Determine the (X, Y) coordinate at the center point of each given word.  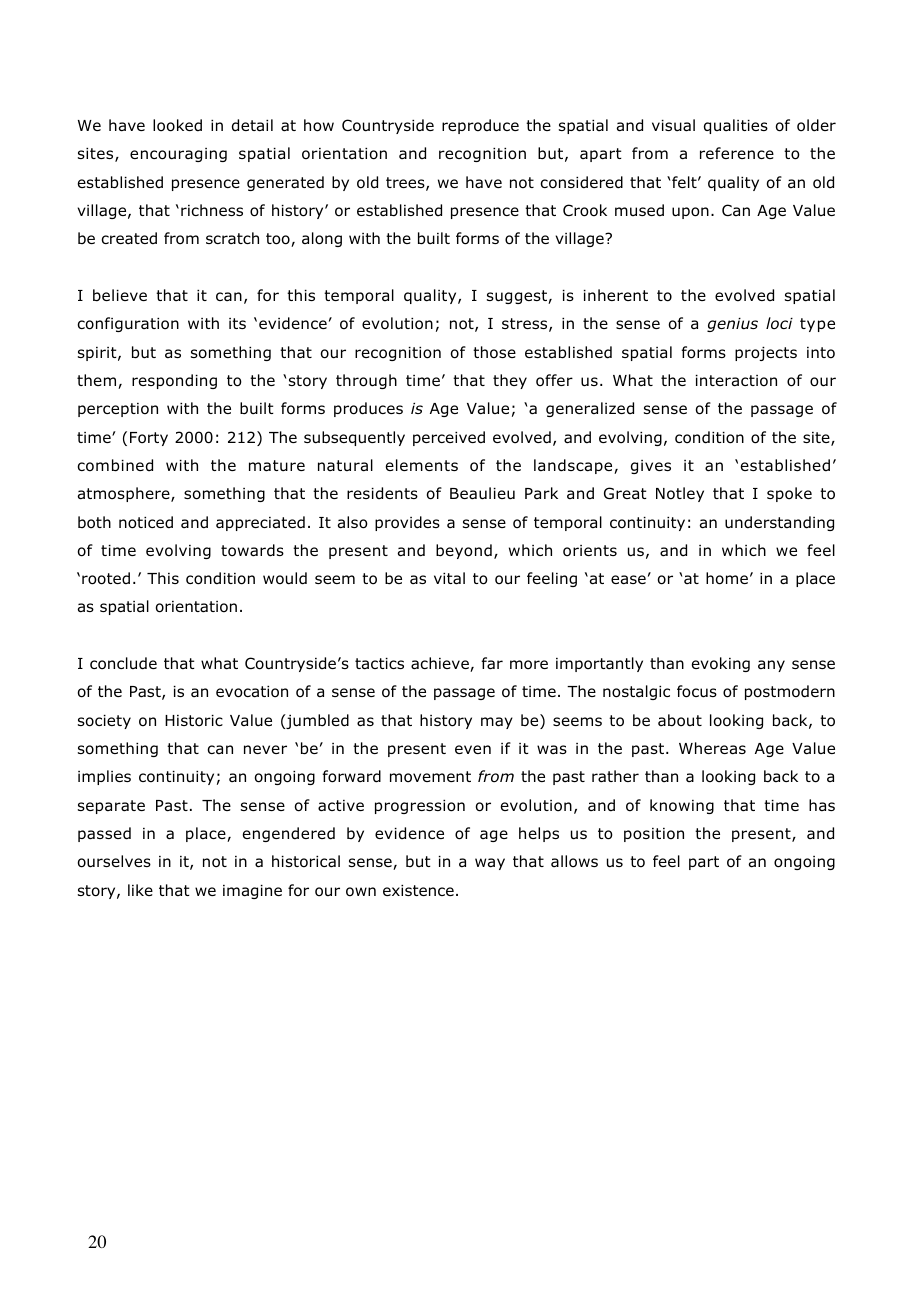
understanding (779, 523)
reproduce (480, 126)
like (140, 890)
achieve (441, 664)
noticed (146, 522)
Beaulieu (482, 493)
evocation (252, 692)
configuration (128, 324)
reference (737, 153)
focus (697, 691)
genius (732, 325)
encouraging (178, 155)
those (494, 352)
